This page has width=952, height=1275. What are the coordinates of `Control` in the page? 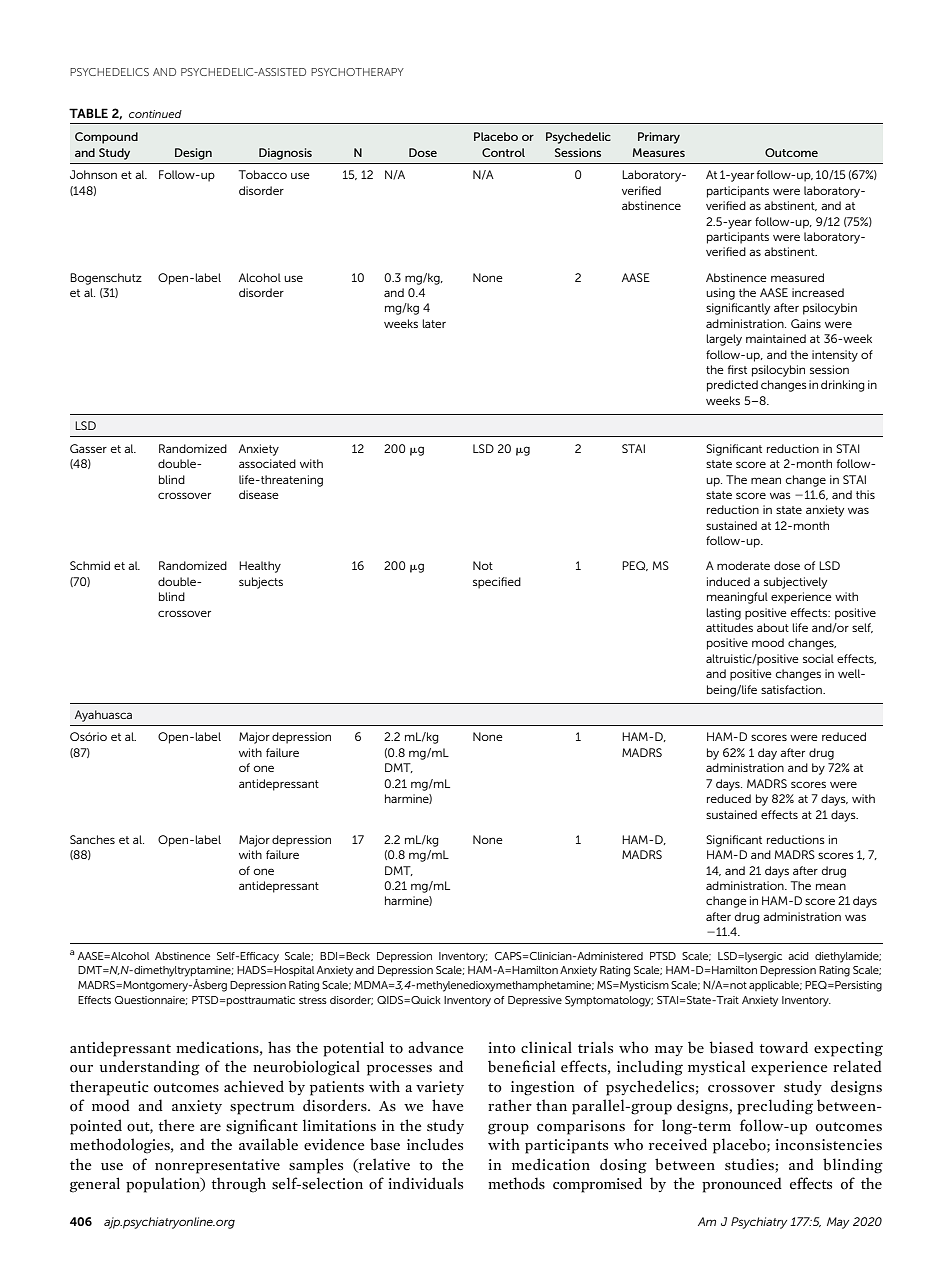 It's located at (503, 152).
